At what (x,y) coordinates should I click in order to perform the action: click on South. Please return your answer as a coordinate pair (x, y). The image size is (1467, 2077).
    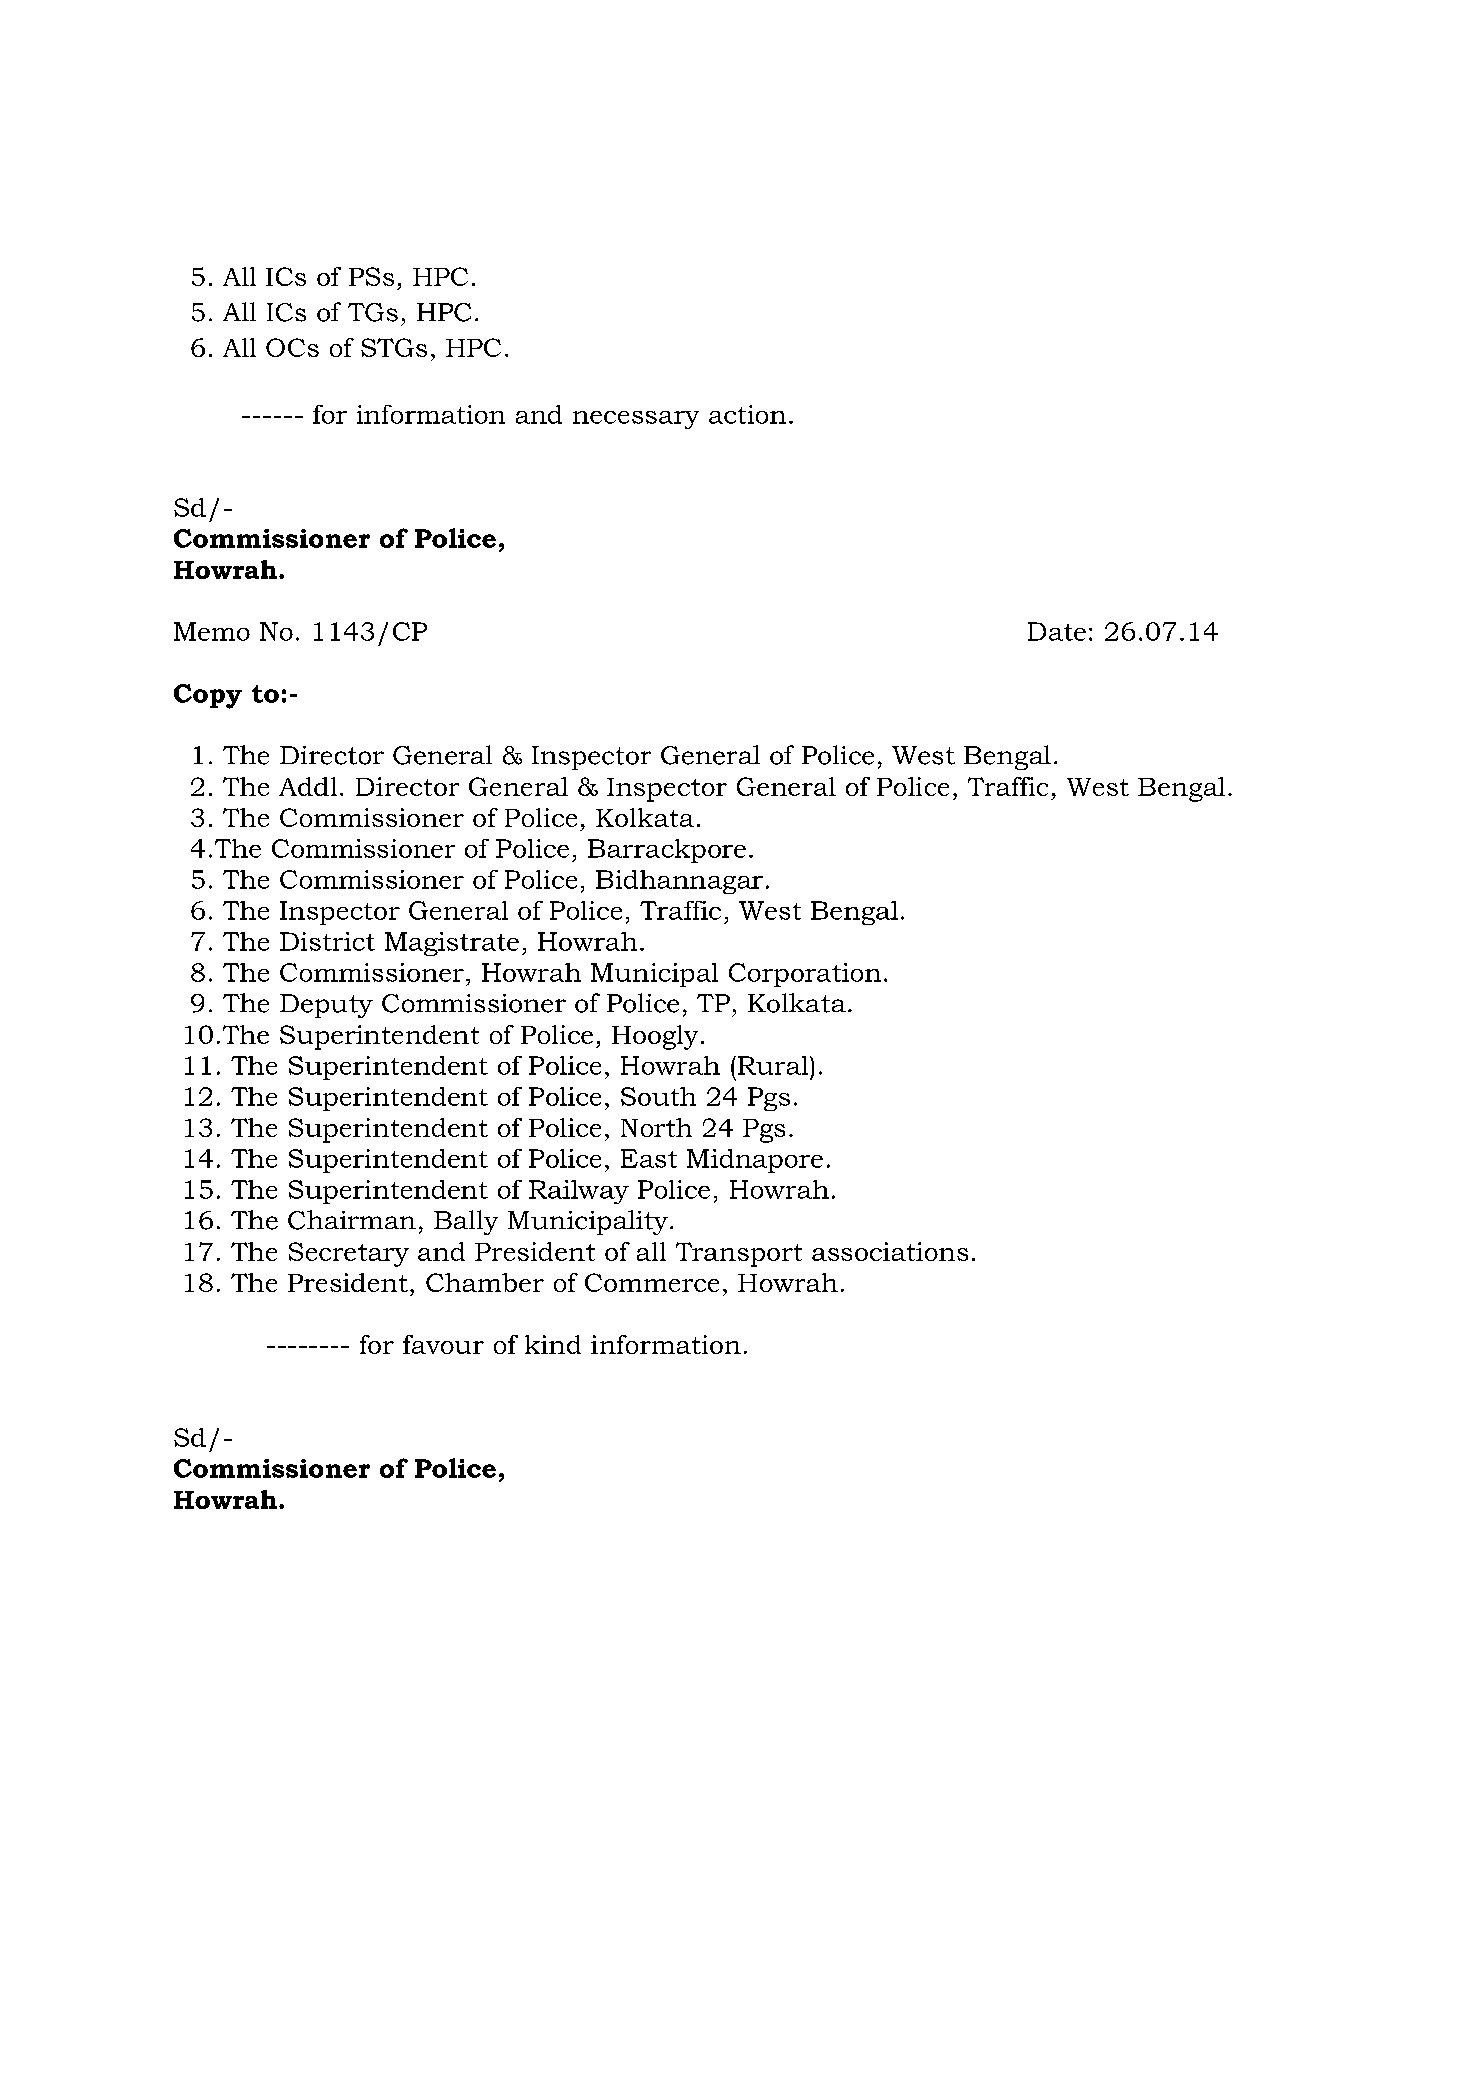
    Looking at the image, I should click on (658, 1096).
